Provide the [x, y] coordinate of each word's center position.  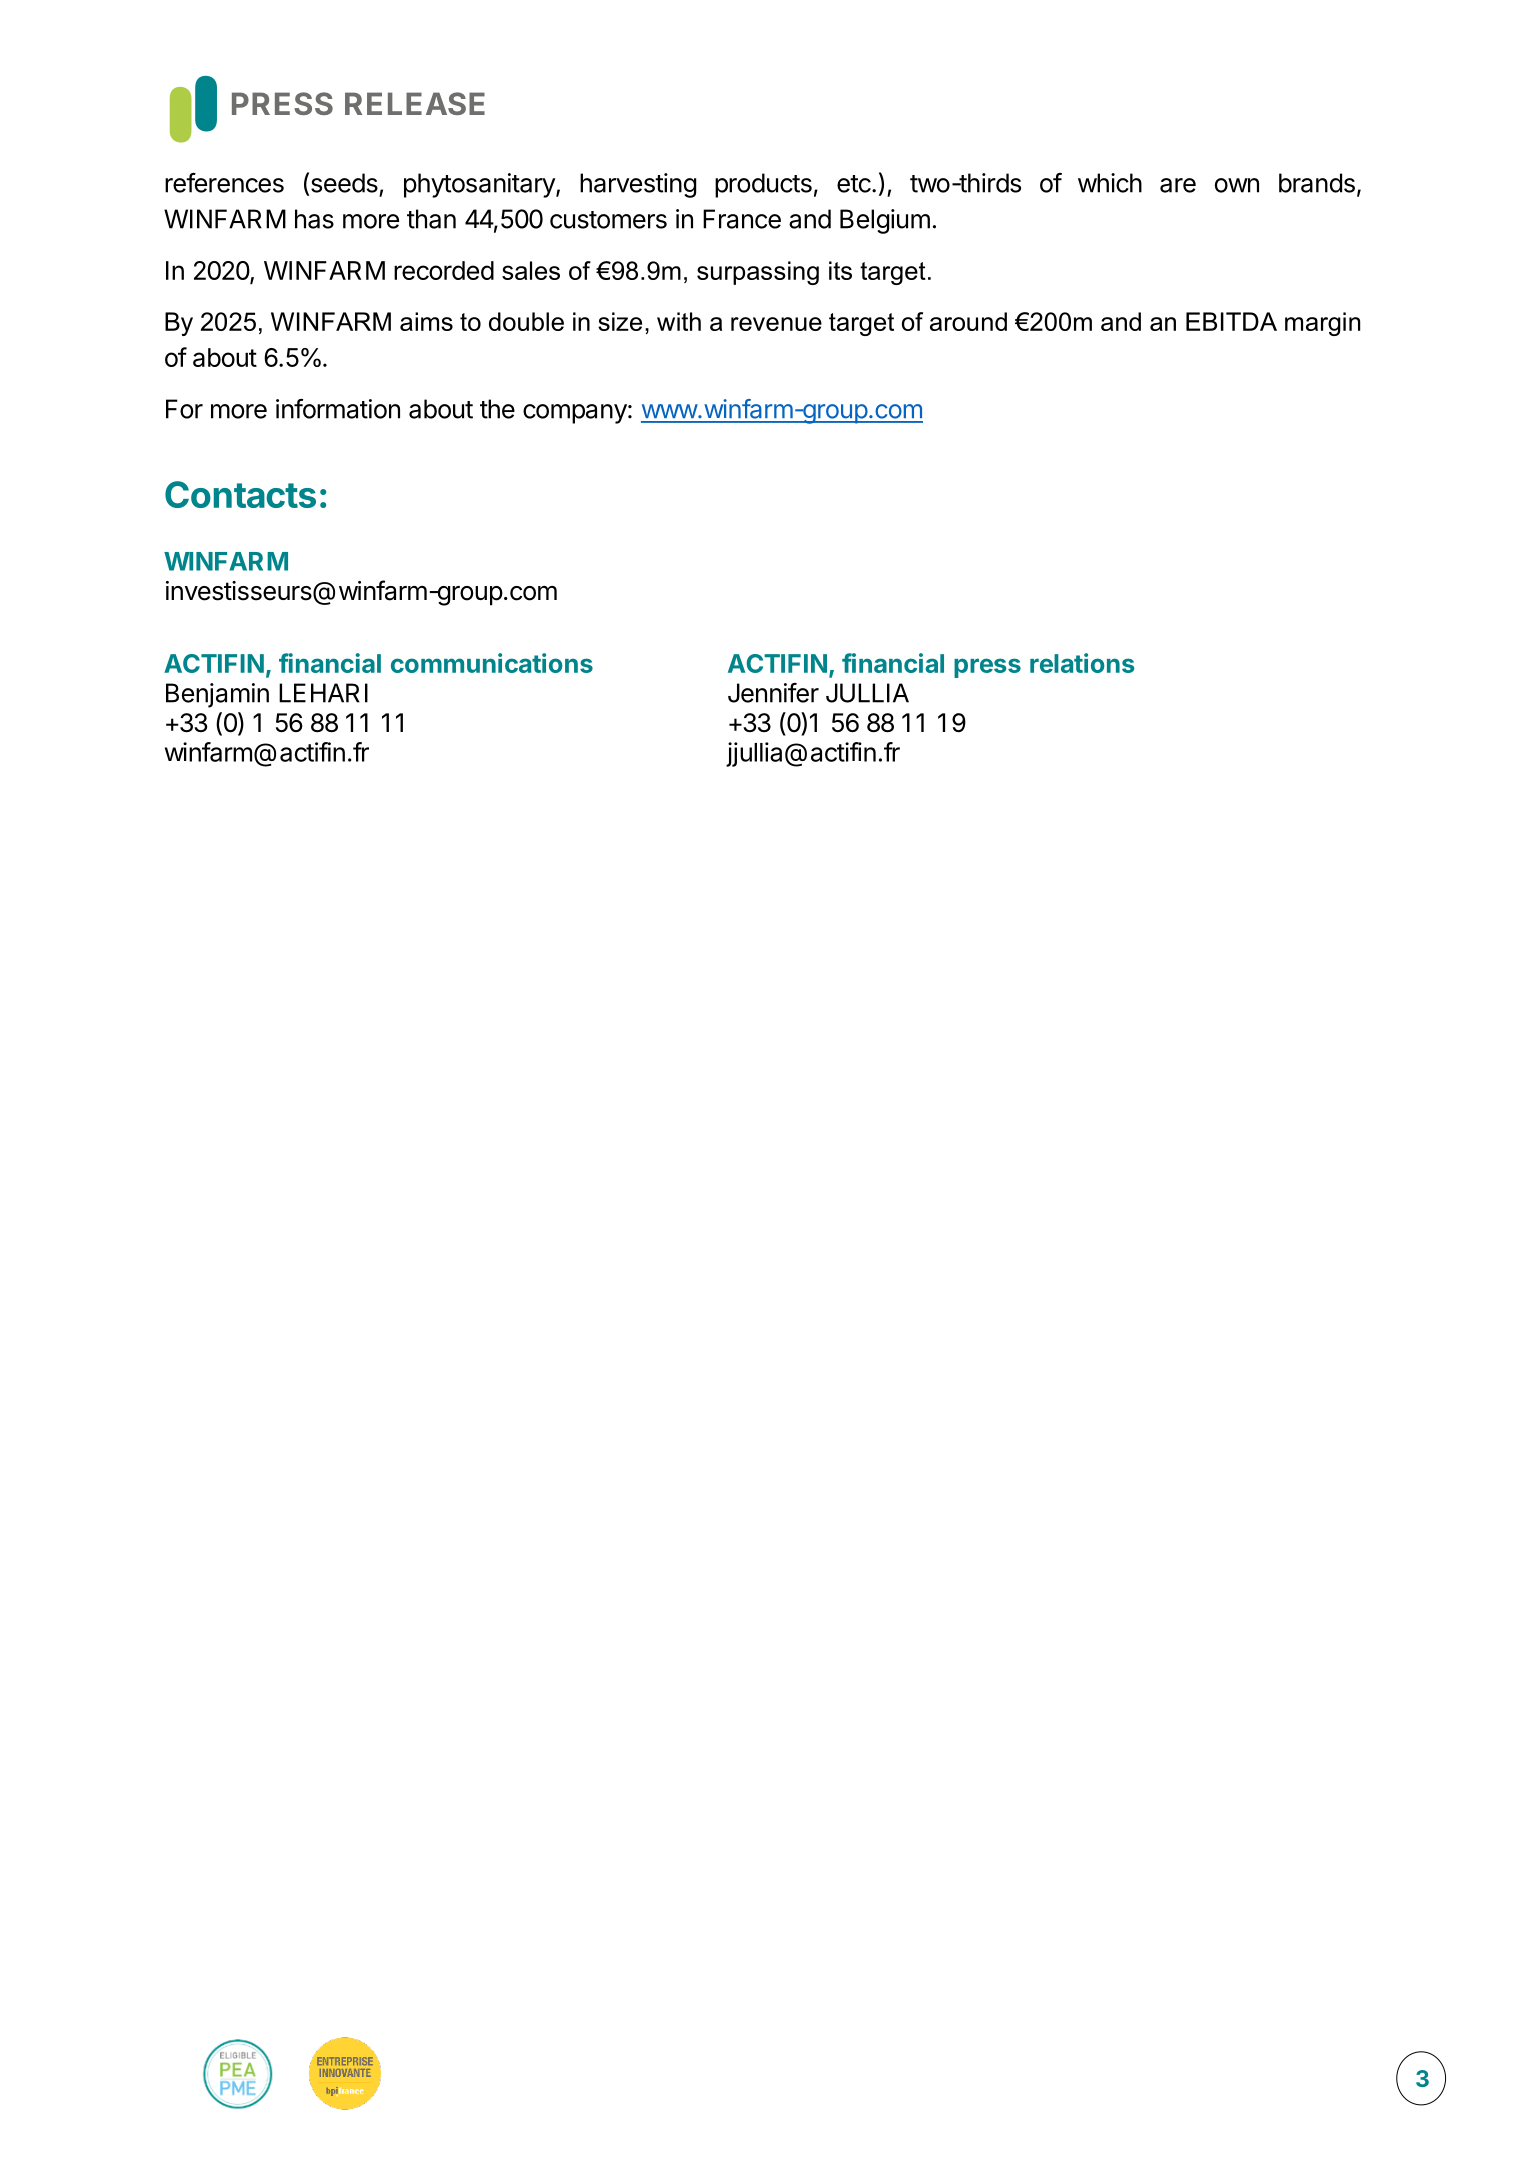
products [763, 185]
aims [426, 321]
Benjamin [217, 695]
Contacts [240, 494]
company [575, 414]
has [314, 219]
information [338, 409]
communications [492, 663]
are [1178, 185]
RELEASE [415, 103]
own [1237, 185]
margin [1322, 324]
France [742, 219]
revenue [776, 324]
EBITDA [1231, 321]
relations [1082, 663]
